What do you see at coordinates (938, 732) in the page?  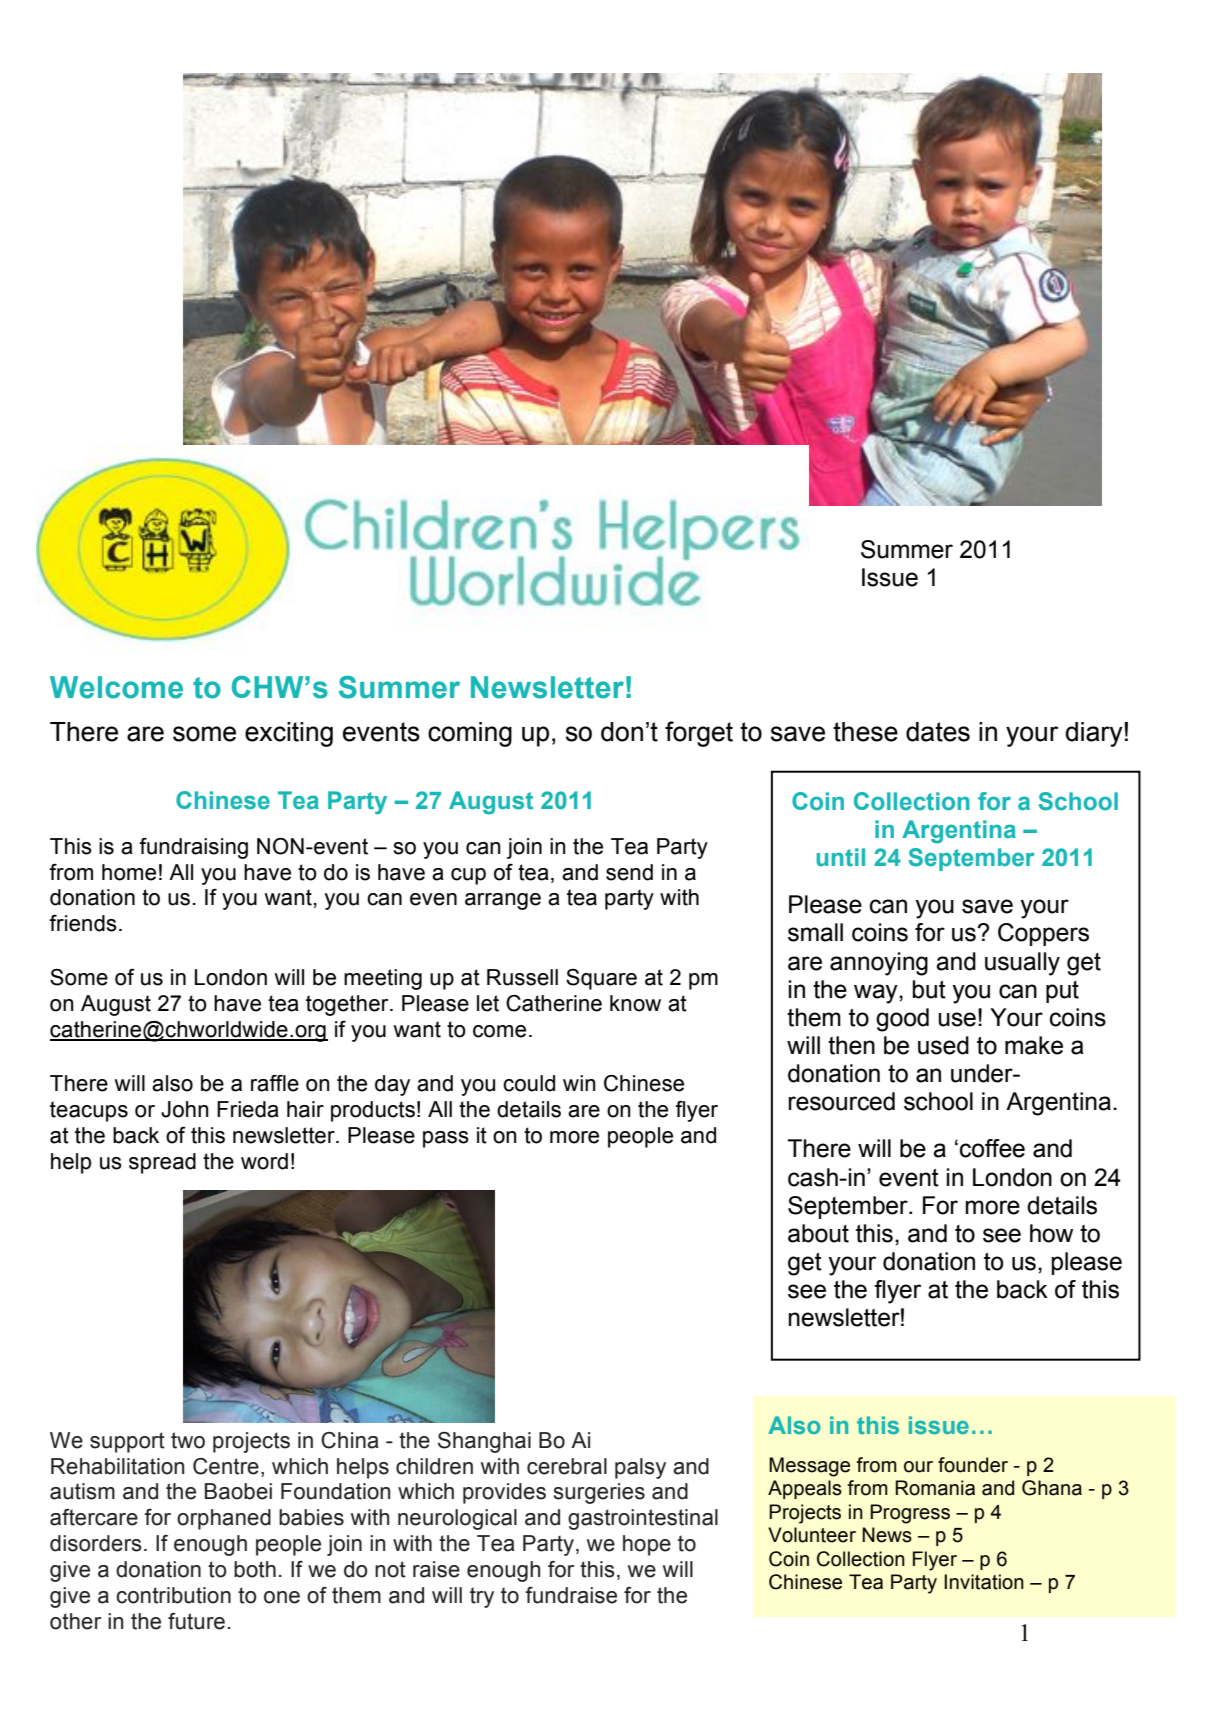 I see `dates` at bounding box center [938, 732].
